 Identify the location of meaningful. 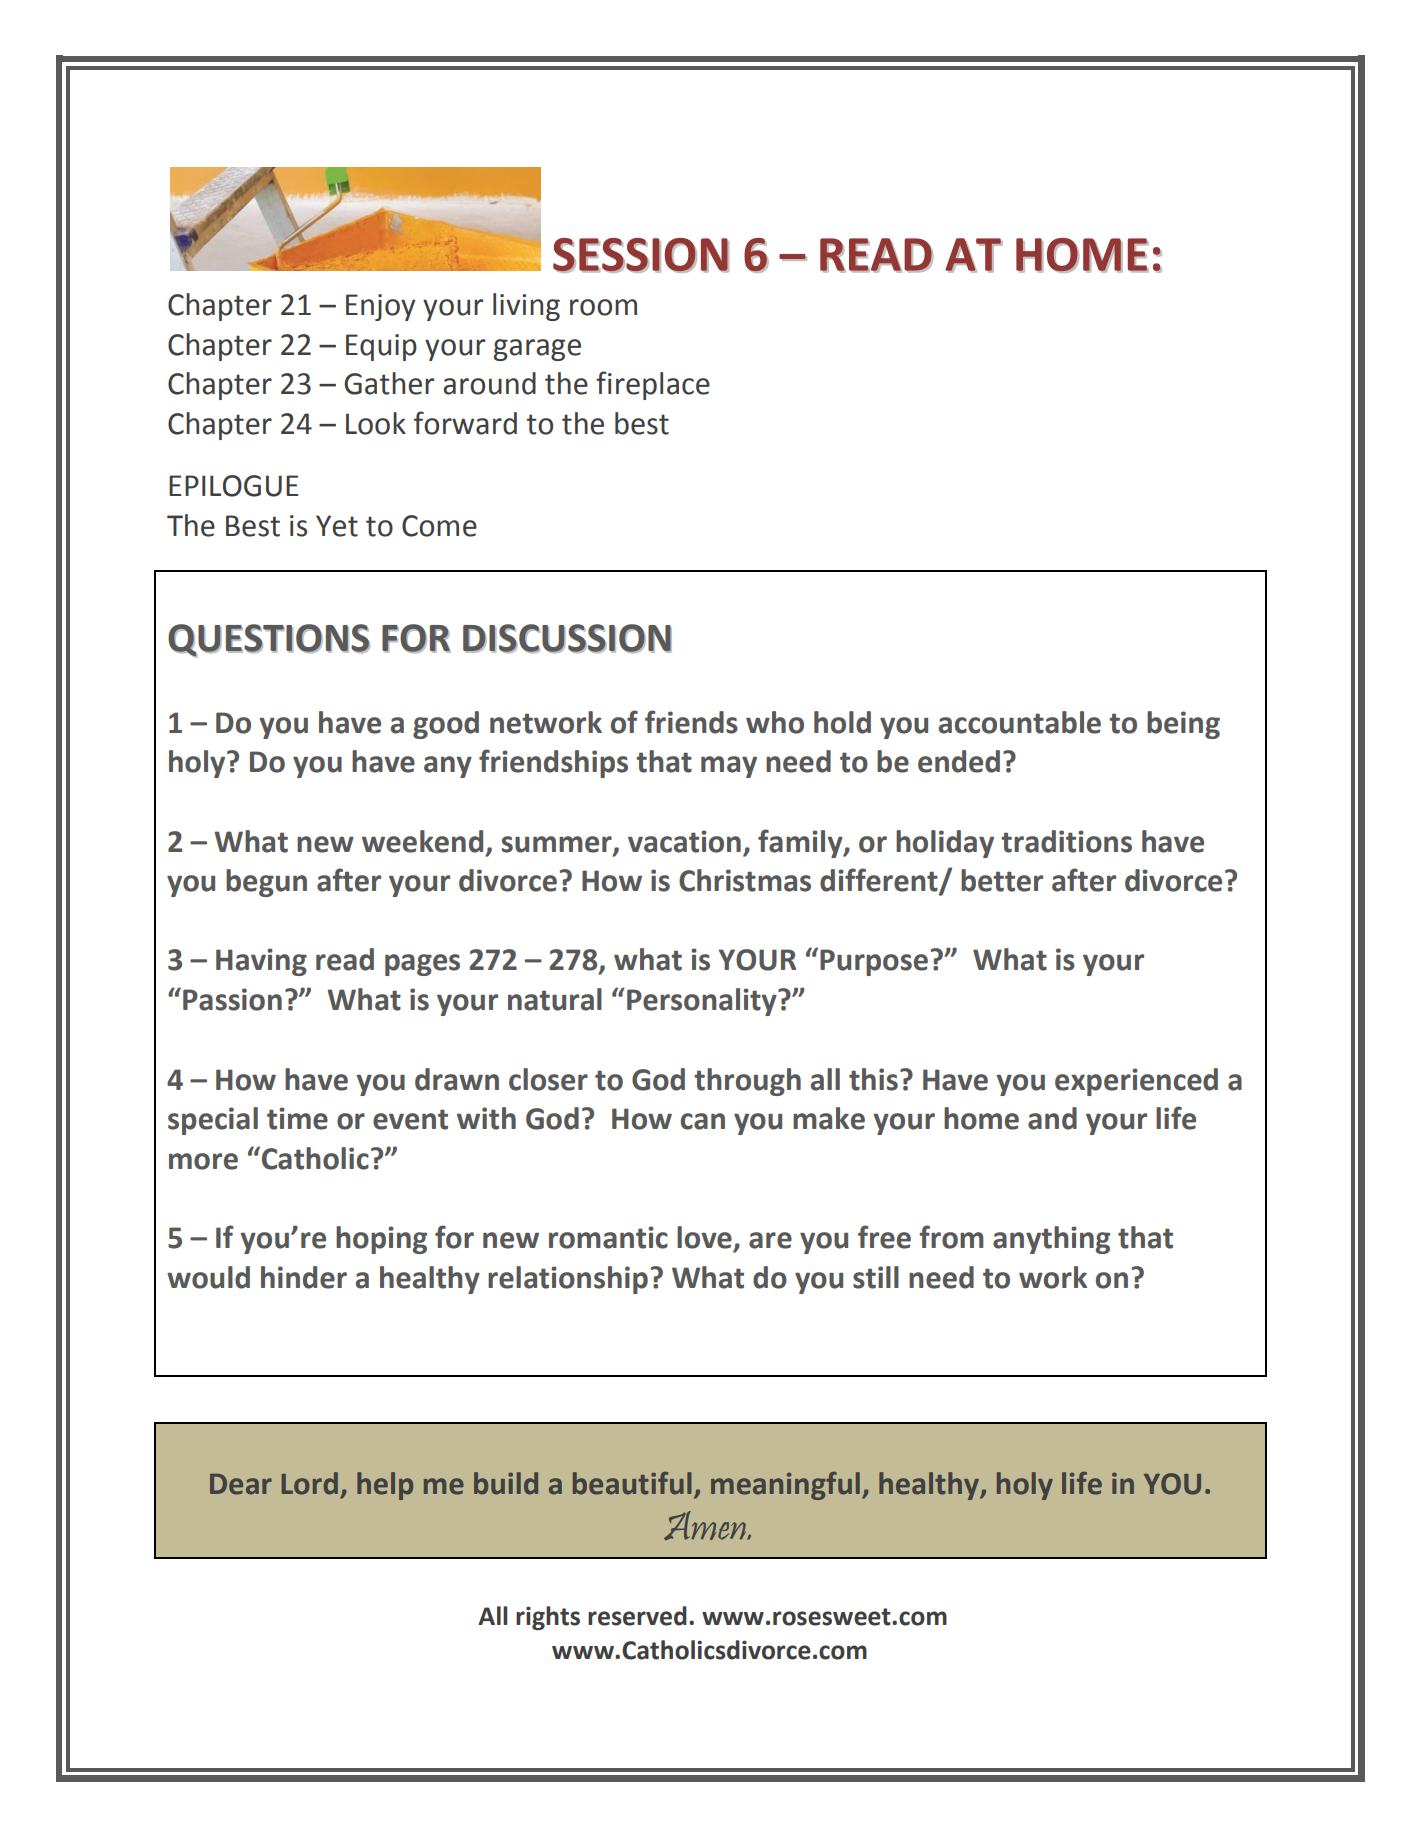
(785, 1486).
